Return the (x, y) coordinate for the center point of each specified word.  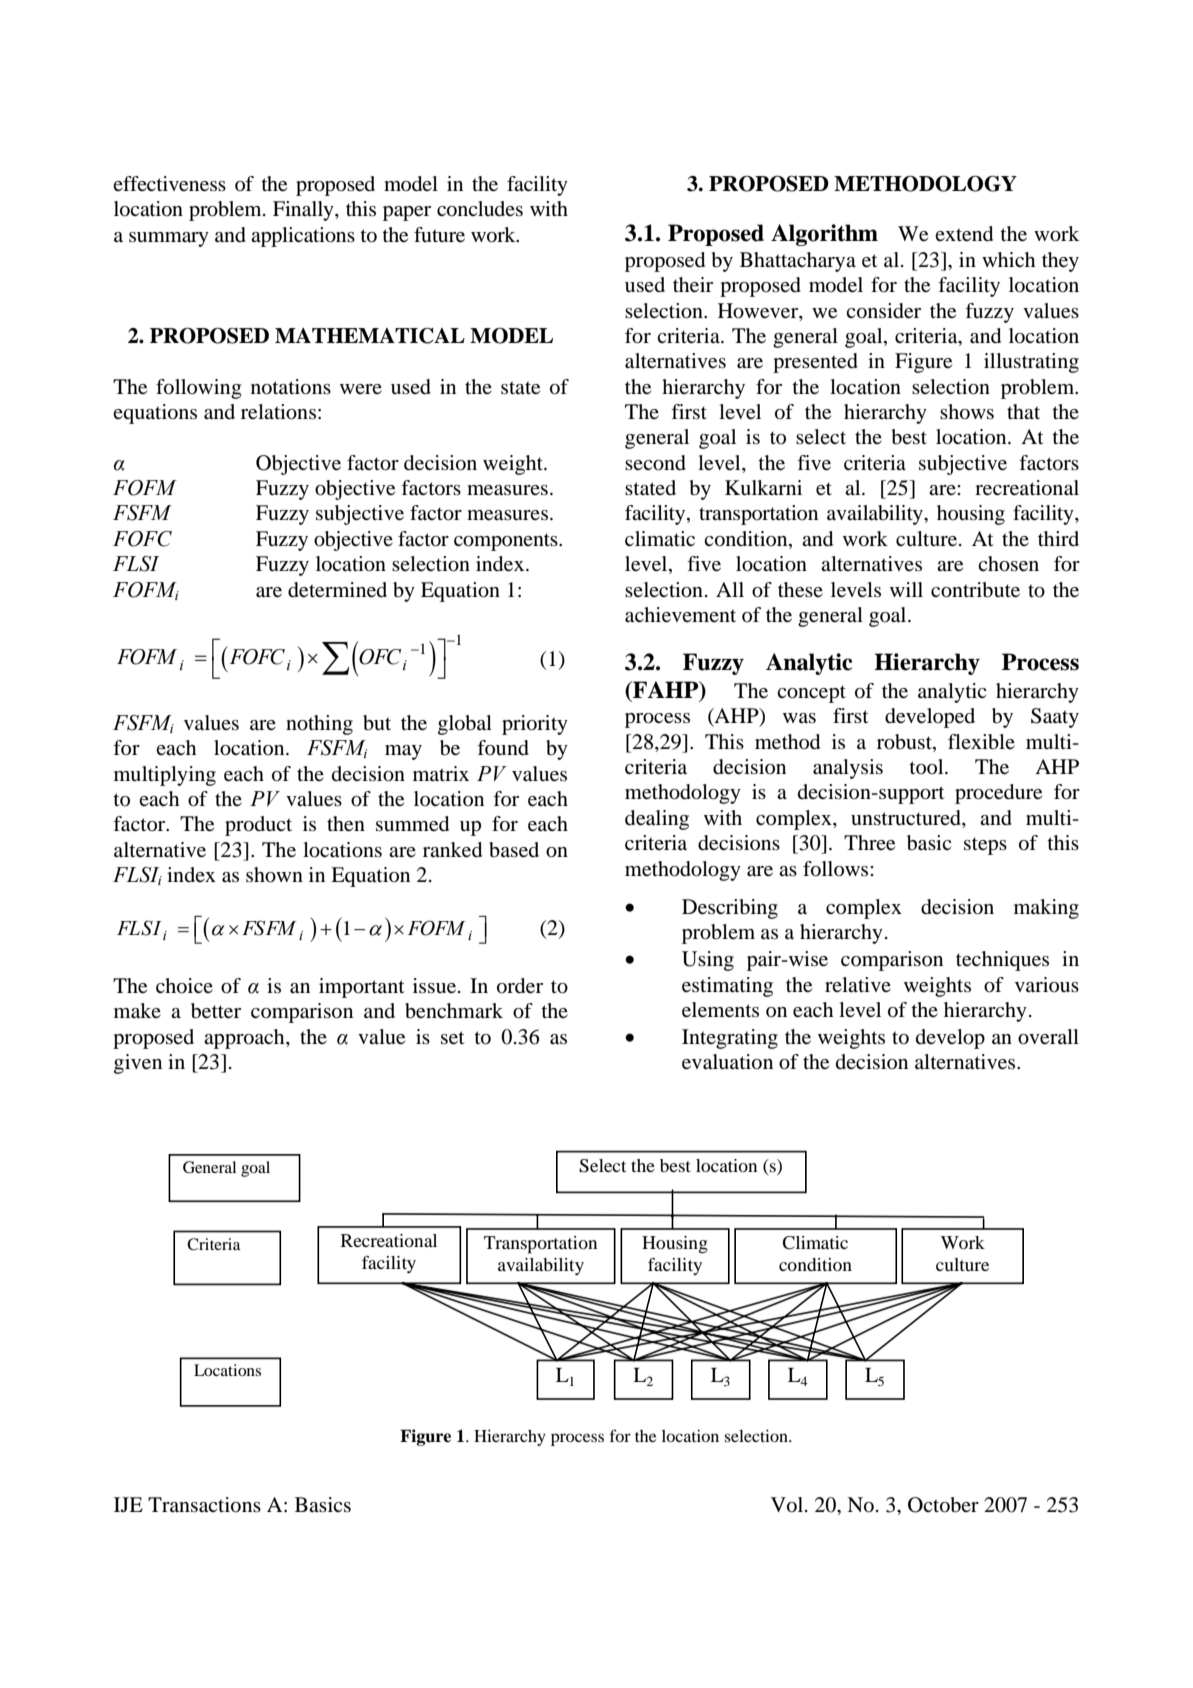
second (655, 463)
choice (184, 986)
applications (303, 237)
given (138, 1064)
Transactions (204, 1505)
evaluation (727, 1062)
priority (535, 725)
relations (278, 412)
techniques (1002, 961)
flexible (981, 742)
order (520, 986)
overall (1048, 1037)
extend (964, 234)
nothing (319, 725)
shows (967, 412)
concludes (480, 209)
